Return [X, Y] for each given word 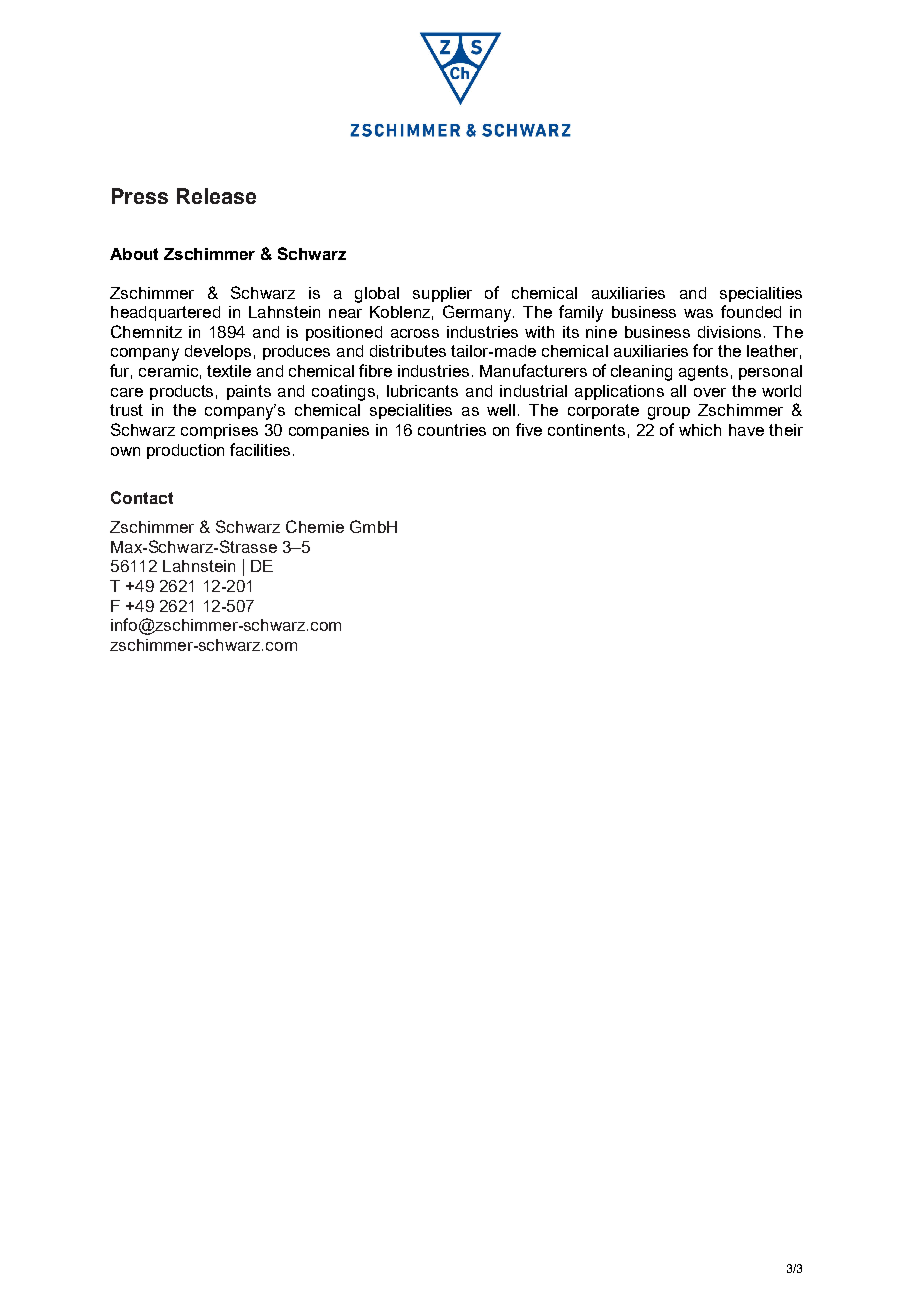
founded [751, 311]
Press [140, 196]
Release [216, 196]
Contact [142, 497]
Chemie [315, 526]
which [700, 430]
